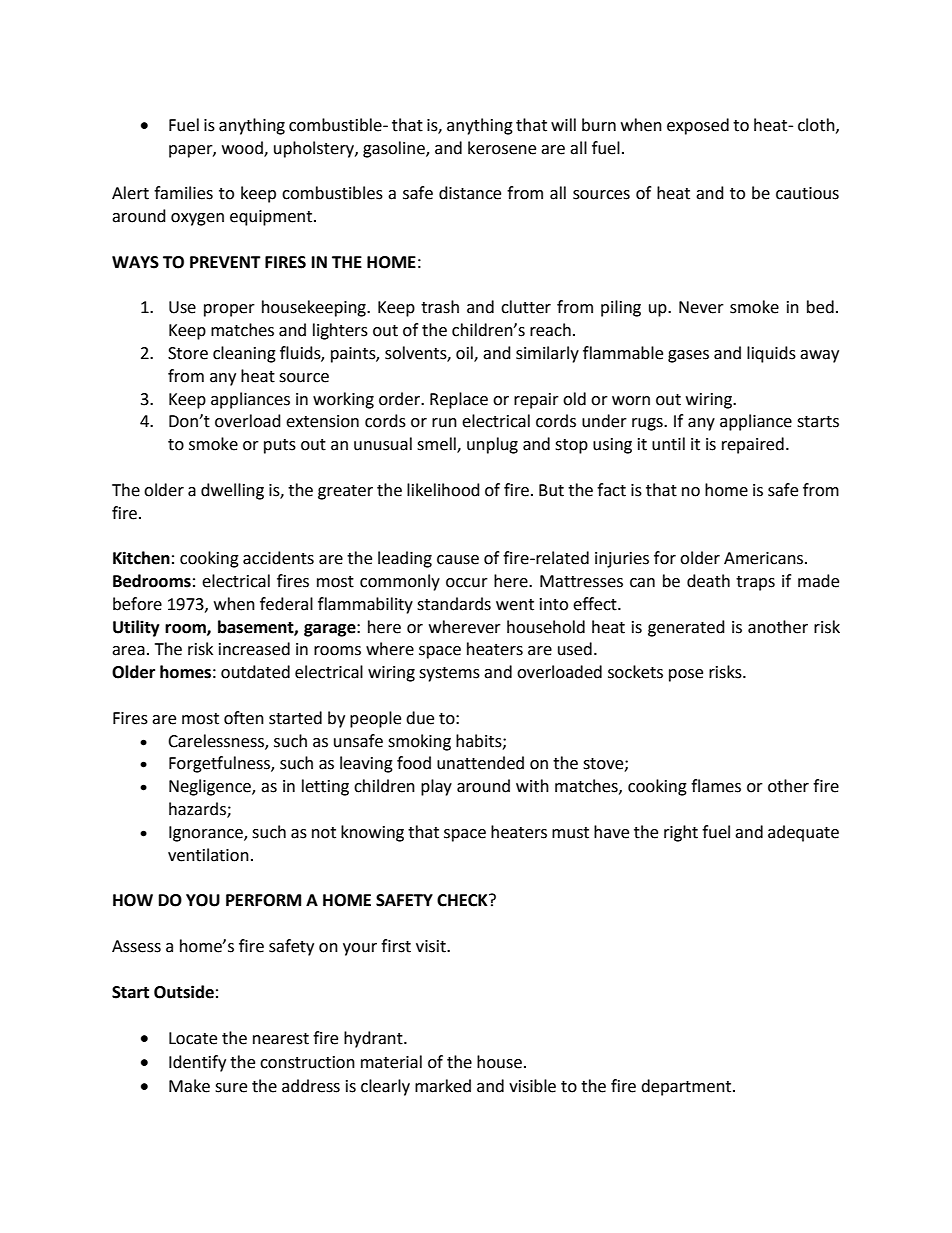 The image size is (952, 1233). I want to click on dwelling, so click(232, 491).
